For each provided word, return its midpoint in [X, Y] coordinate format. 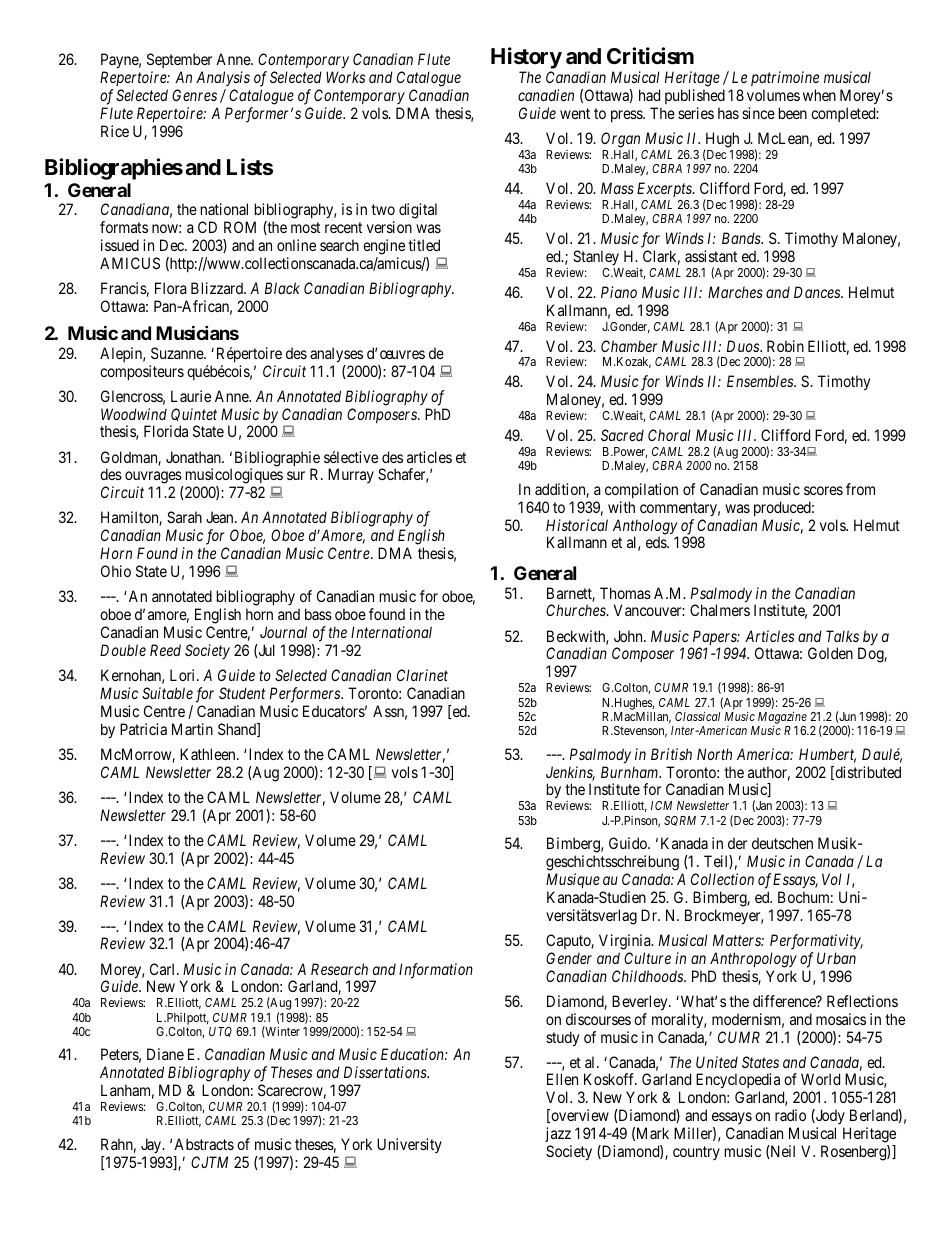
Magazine [782, 717]
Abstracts [204, 1144]
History [526, 58]
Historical [577, 525]
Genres [194, 95]
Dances [818, 292]
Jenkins [570, 773]
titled [424, 245]
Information [436, 971]
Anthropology [753, 960]
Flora [171, 288]
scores [823, 490]
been [793, 113]
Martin [192, 729]
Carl [164, 969]
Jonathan [194, 457]
